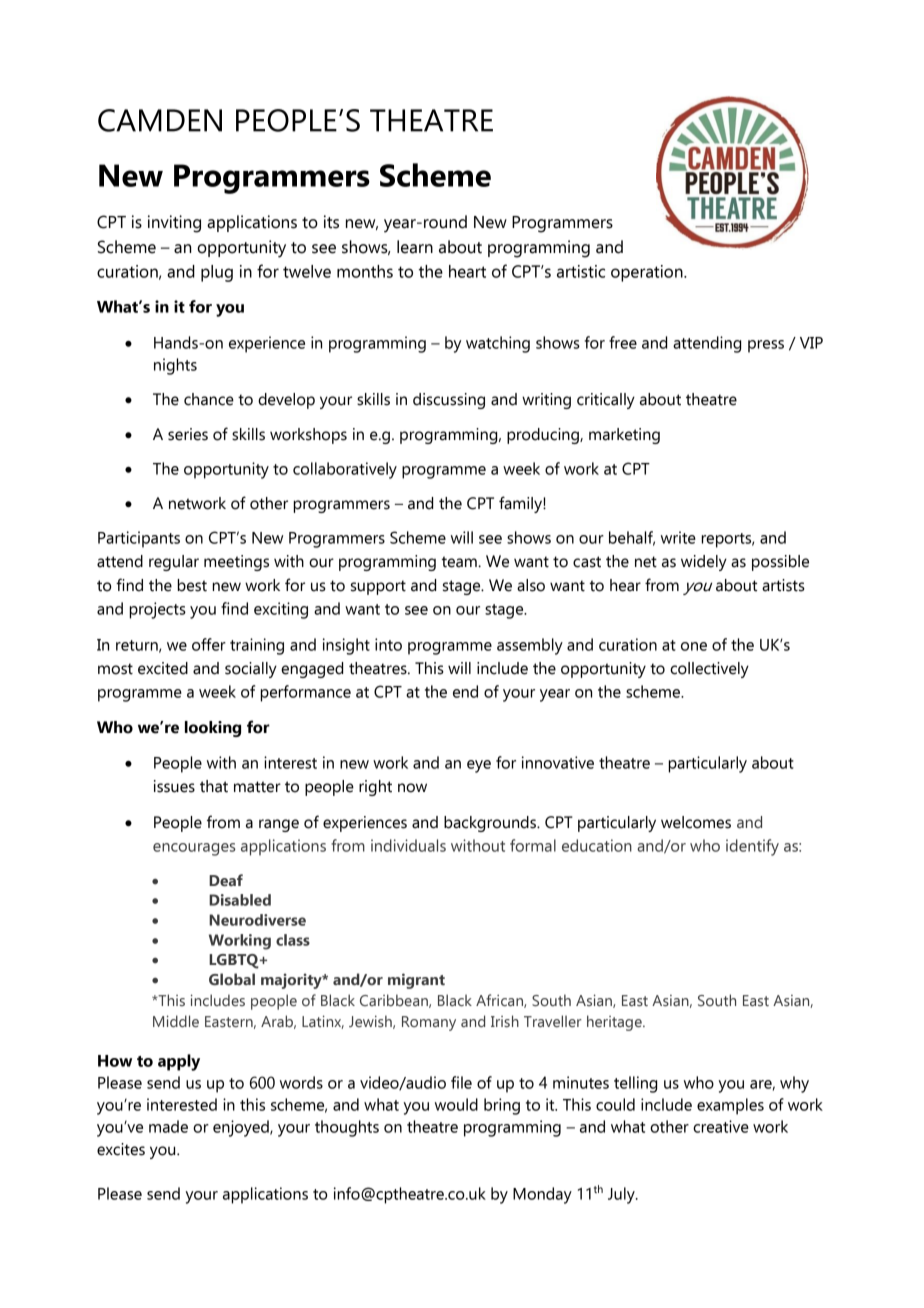 Image resolution: width=924 pixels, height=1308 pixels. Describe the element at coordinates (696, 822) in the page. I see `welcomes` at that location.
